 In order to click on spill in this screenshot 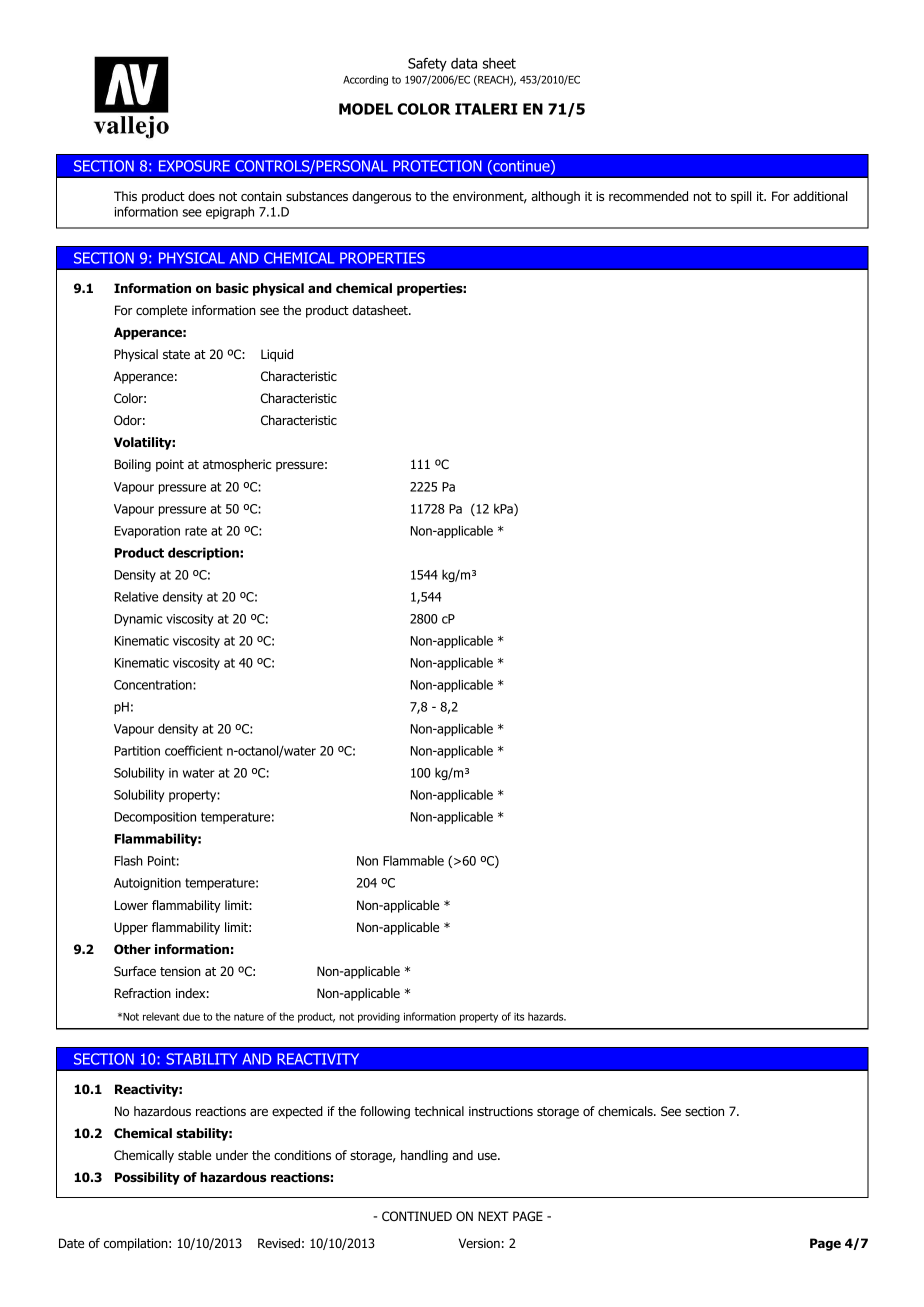, I will do `click(741, 197)`.
